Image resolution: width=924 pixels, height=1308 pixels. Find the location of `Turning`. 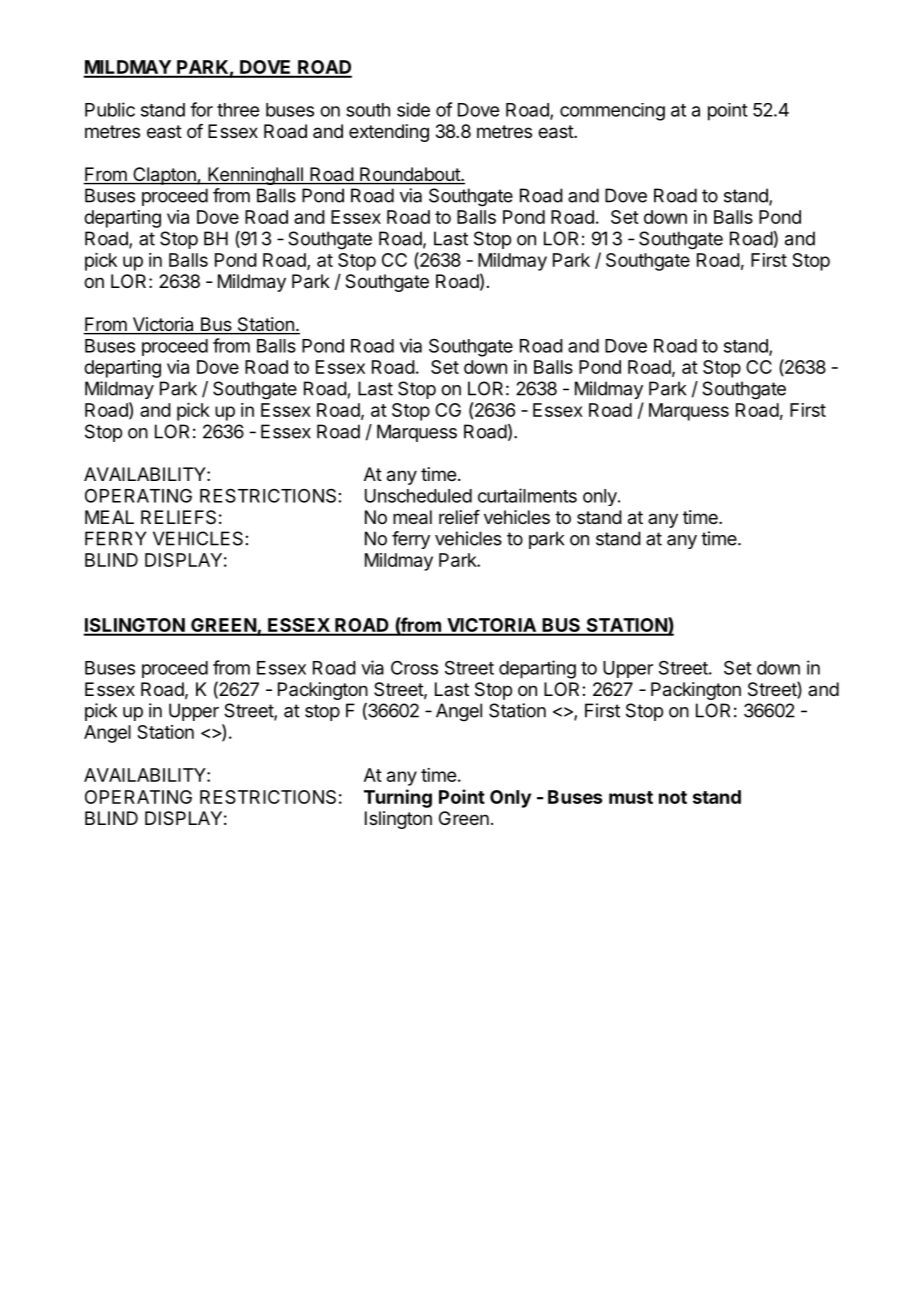

Turning is located at coordinates (398, 798).
